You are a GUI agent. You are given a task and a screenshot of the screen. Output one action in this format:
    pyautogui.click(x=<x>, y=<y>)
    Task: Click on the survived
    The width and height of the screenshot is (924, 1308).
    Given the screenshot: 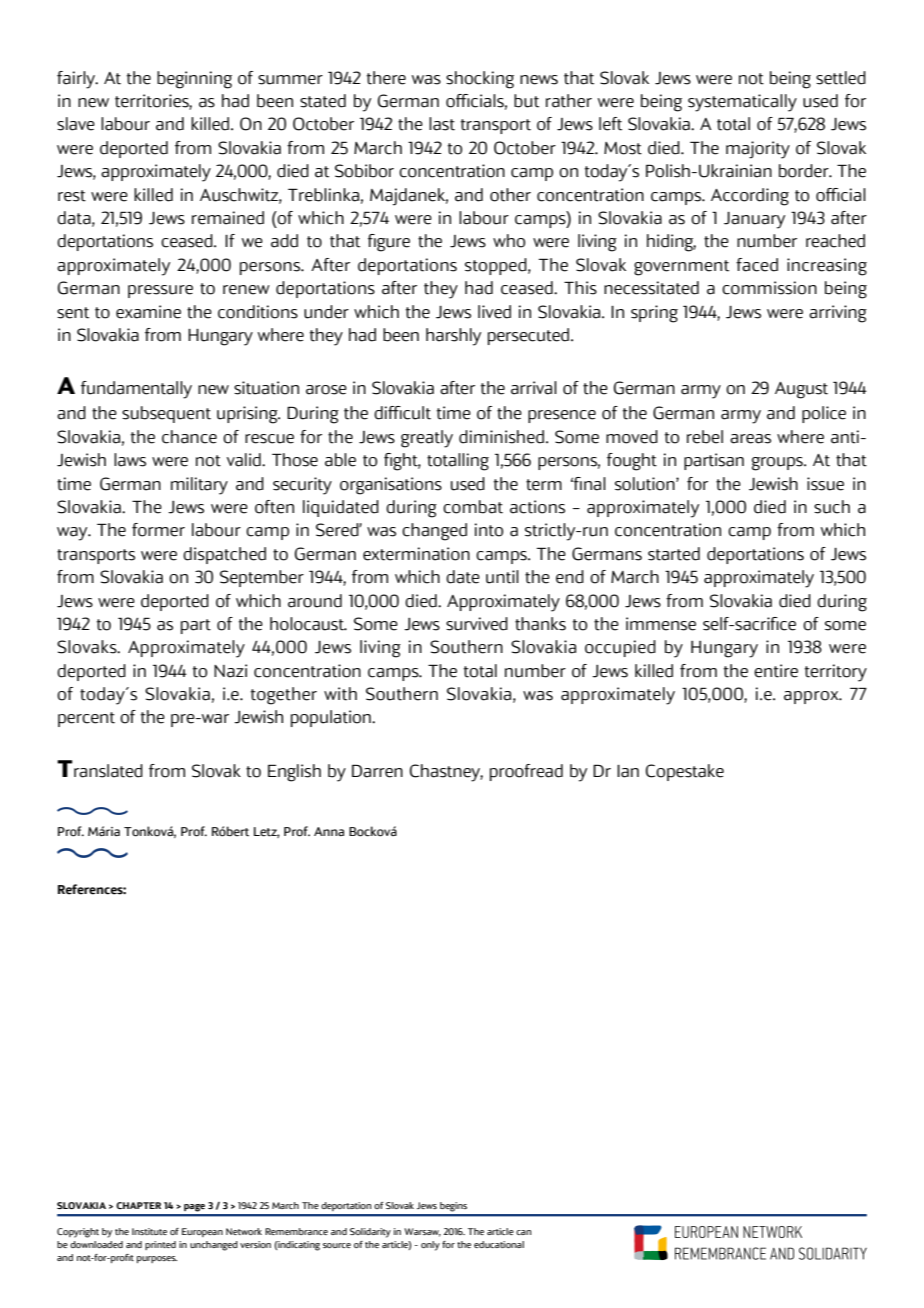 What is the action you would take?
    pyautogui.click(x=477, y=624)
